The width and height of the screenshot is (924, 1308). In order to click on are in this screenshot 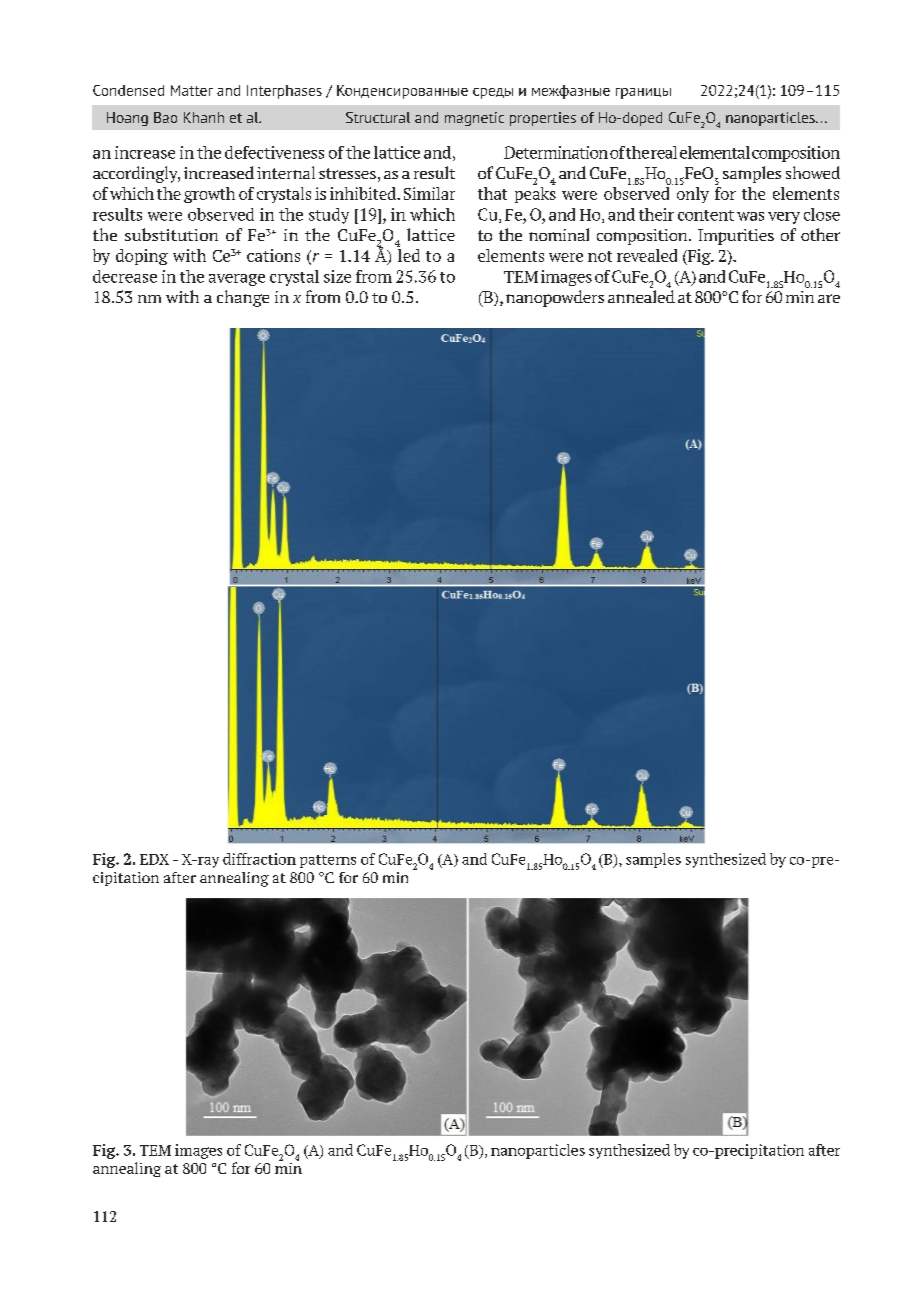, I will do `click(829, 298)`.
